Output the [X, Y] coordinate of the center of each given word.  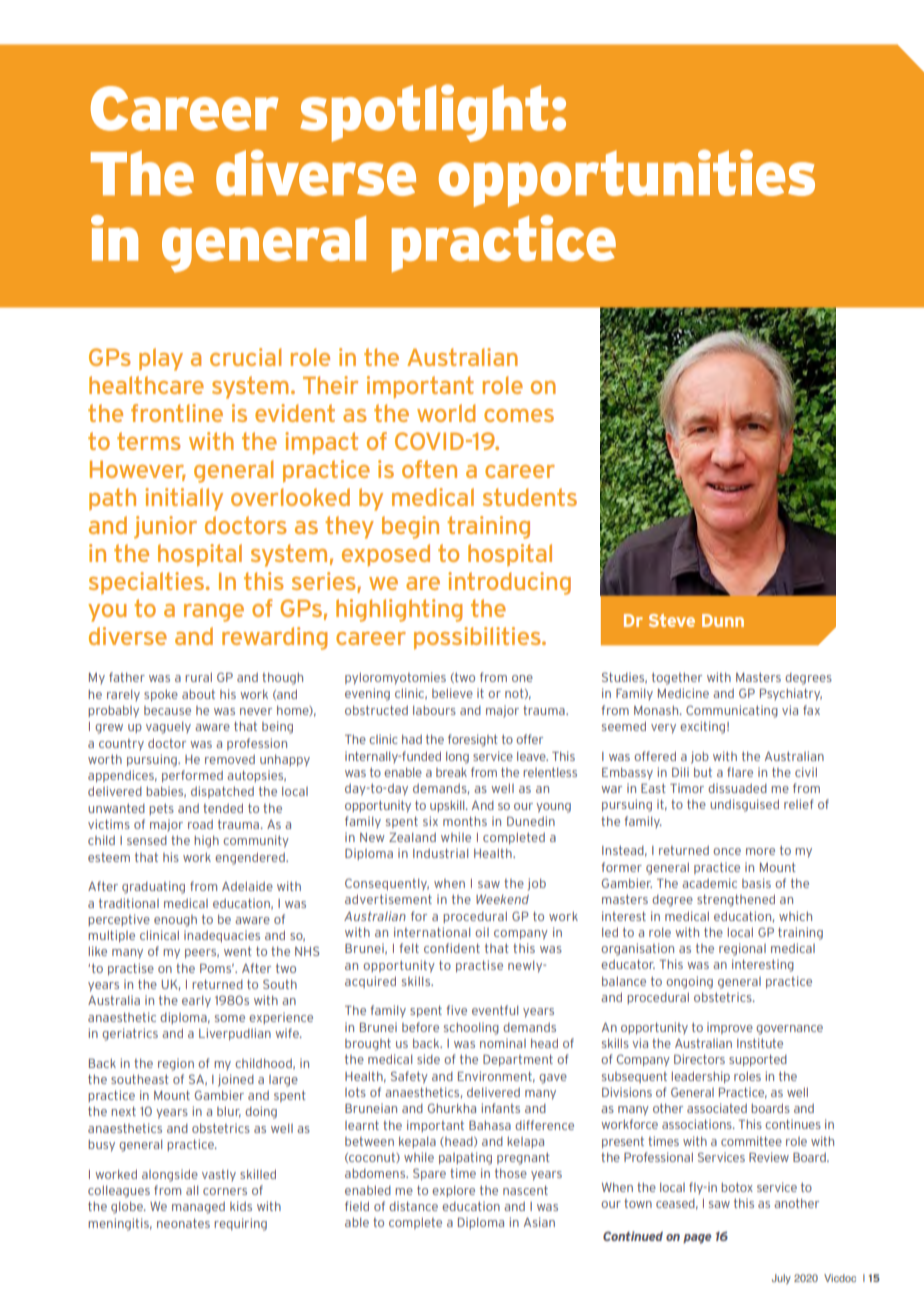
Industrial [440, 853]
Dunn [723, 620]
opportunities [627, 178]
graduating [153, 887]
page [697, 1239]
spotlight [424, 113]
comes [519, 415]
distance [413, 1206]
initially [184, 499]
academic [709, 883]
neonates [183, 1223]
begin [410, 527]
